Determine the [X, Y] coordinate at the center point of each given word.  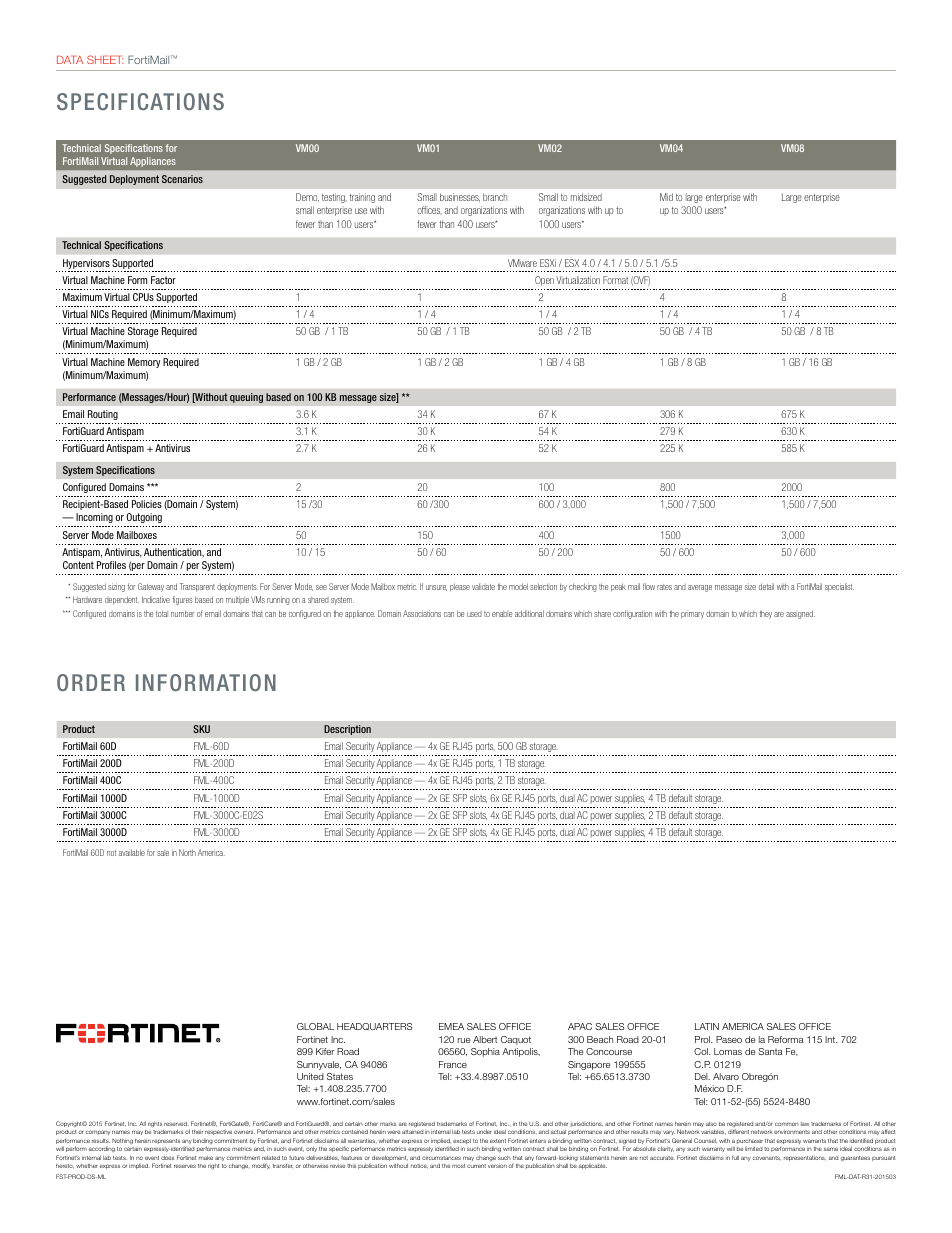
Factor [163, 280]
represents [166, 1141]
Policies [147, 504]
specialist [839, 587]
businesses [460, 197]
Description [347, 730]
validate [483, 586]
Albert [485, 1039]
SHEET [105, 59]
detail [766, 586]
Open [544, 281]
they [765, 614]
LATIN [707, 1026]
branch [495, 197]
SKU [201, 729]
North [187, 852]
